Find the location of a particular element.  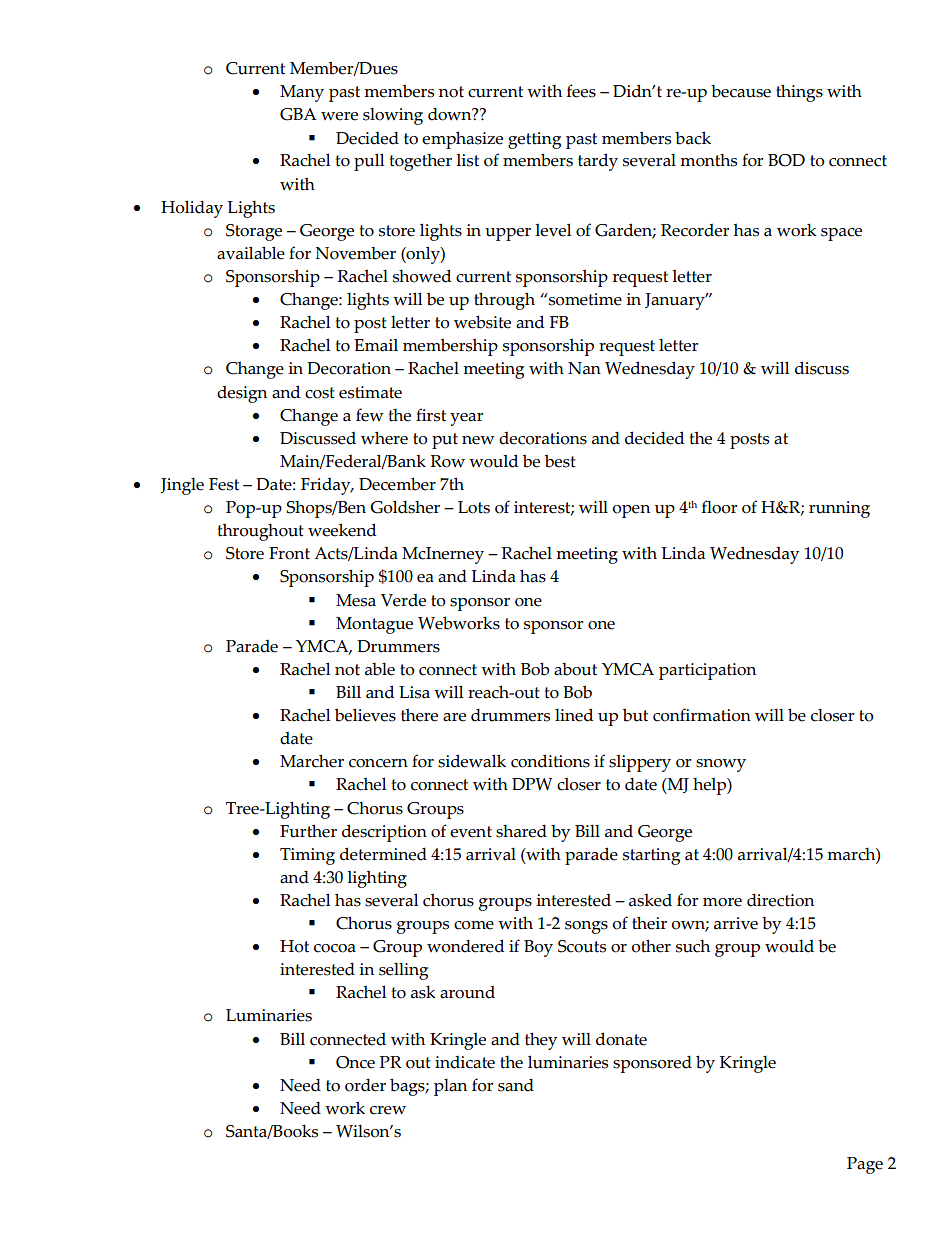

floor is located at coordinates (719, 507).
